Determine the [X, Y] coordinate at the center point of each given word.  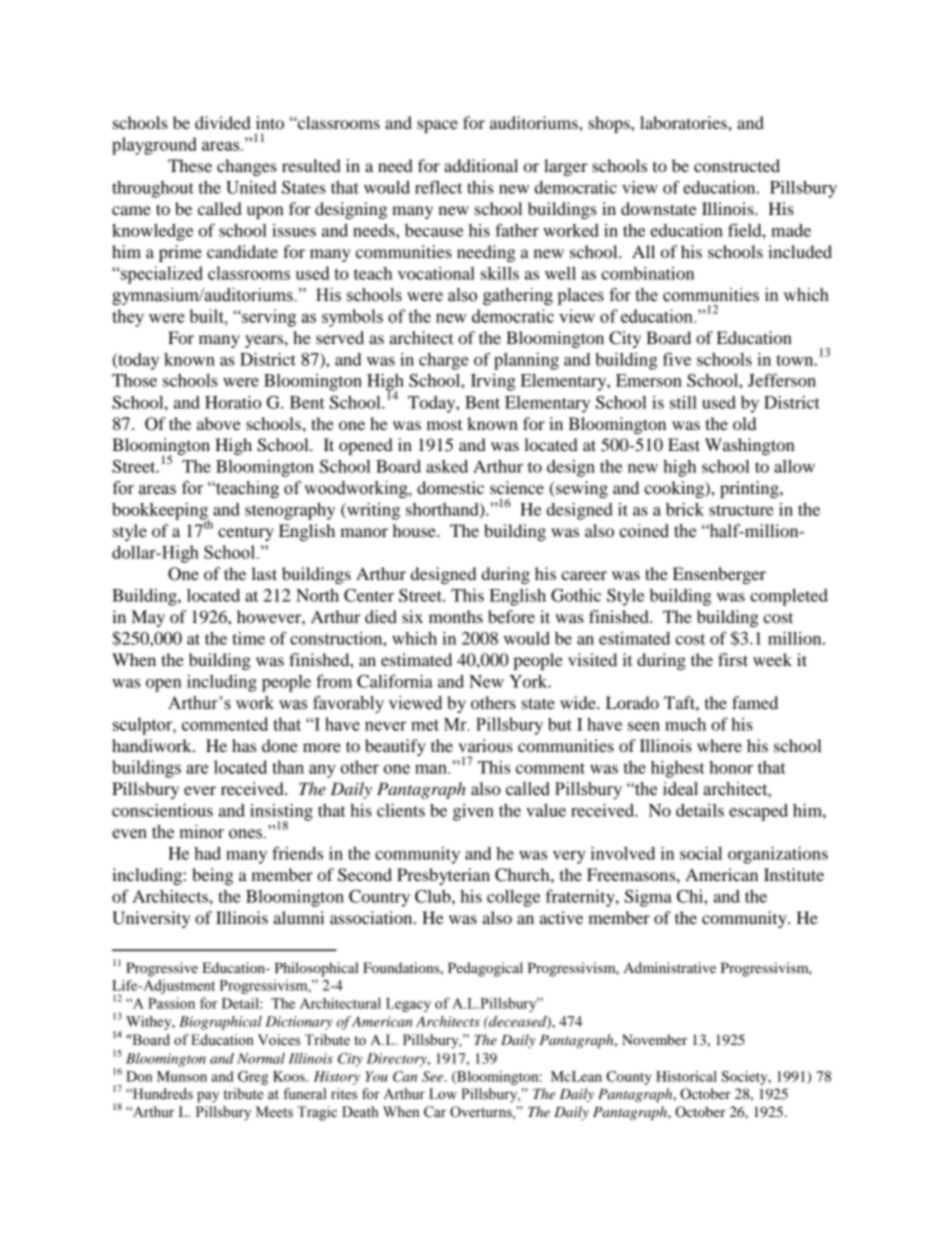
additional [481, 165]
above [219, 423]
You [376, 1076]
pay [208, 1097]
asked [447, 466]
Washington [750, 446]
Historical [686, 1076]
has [244, 745]
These [190, 165]
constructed [737, 165]
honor [731, 767]
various [485, 745]
